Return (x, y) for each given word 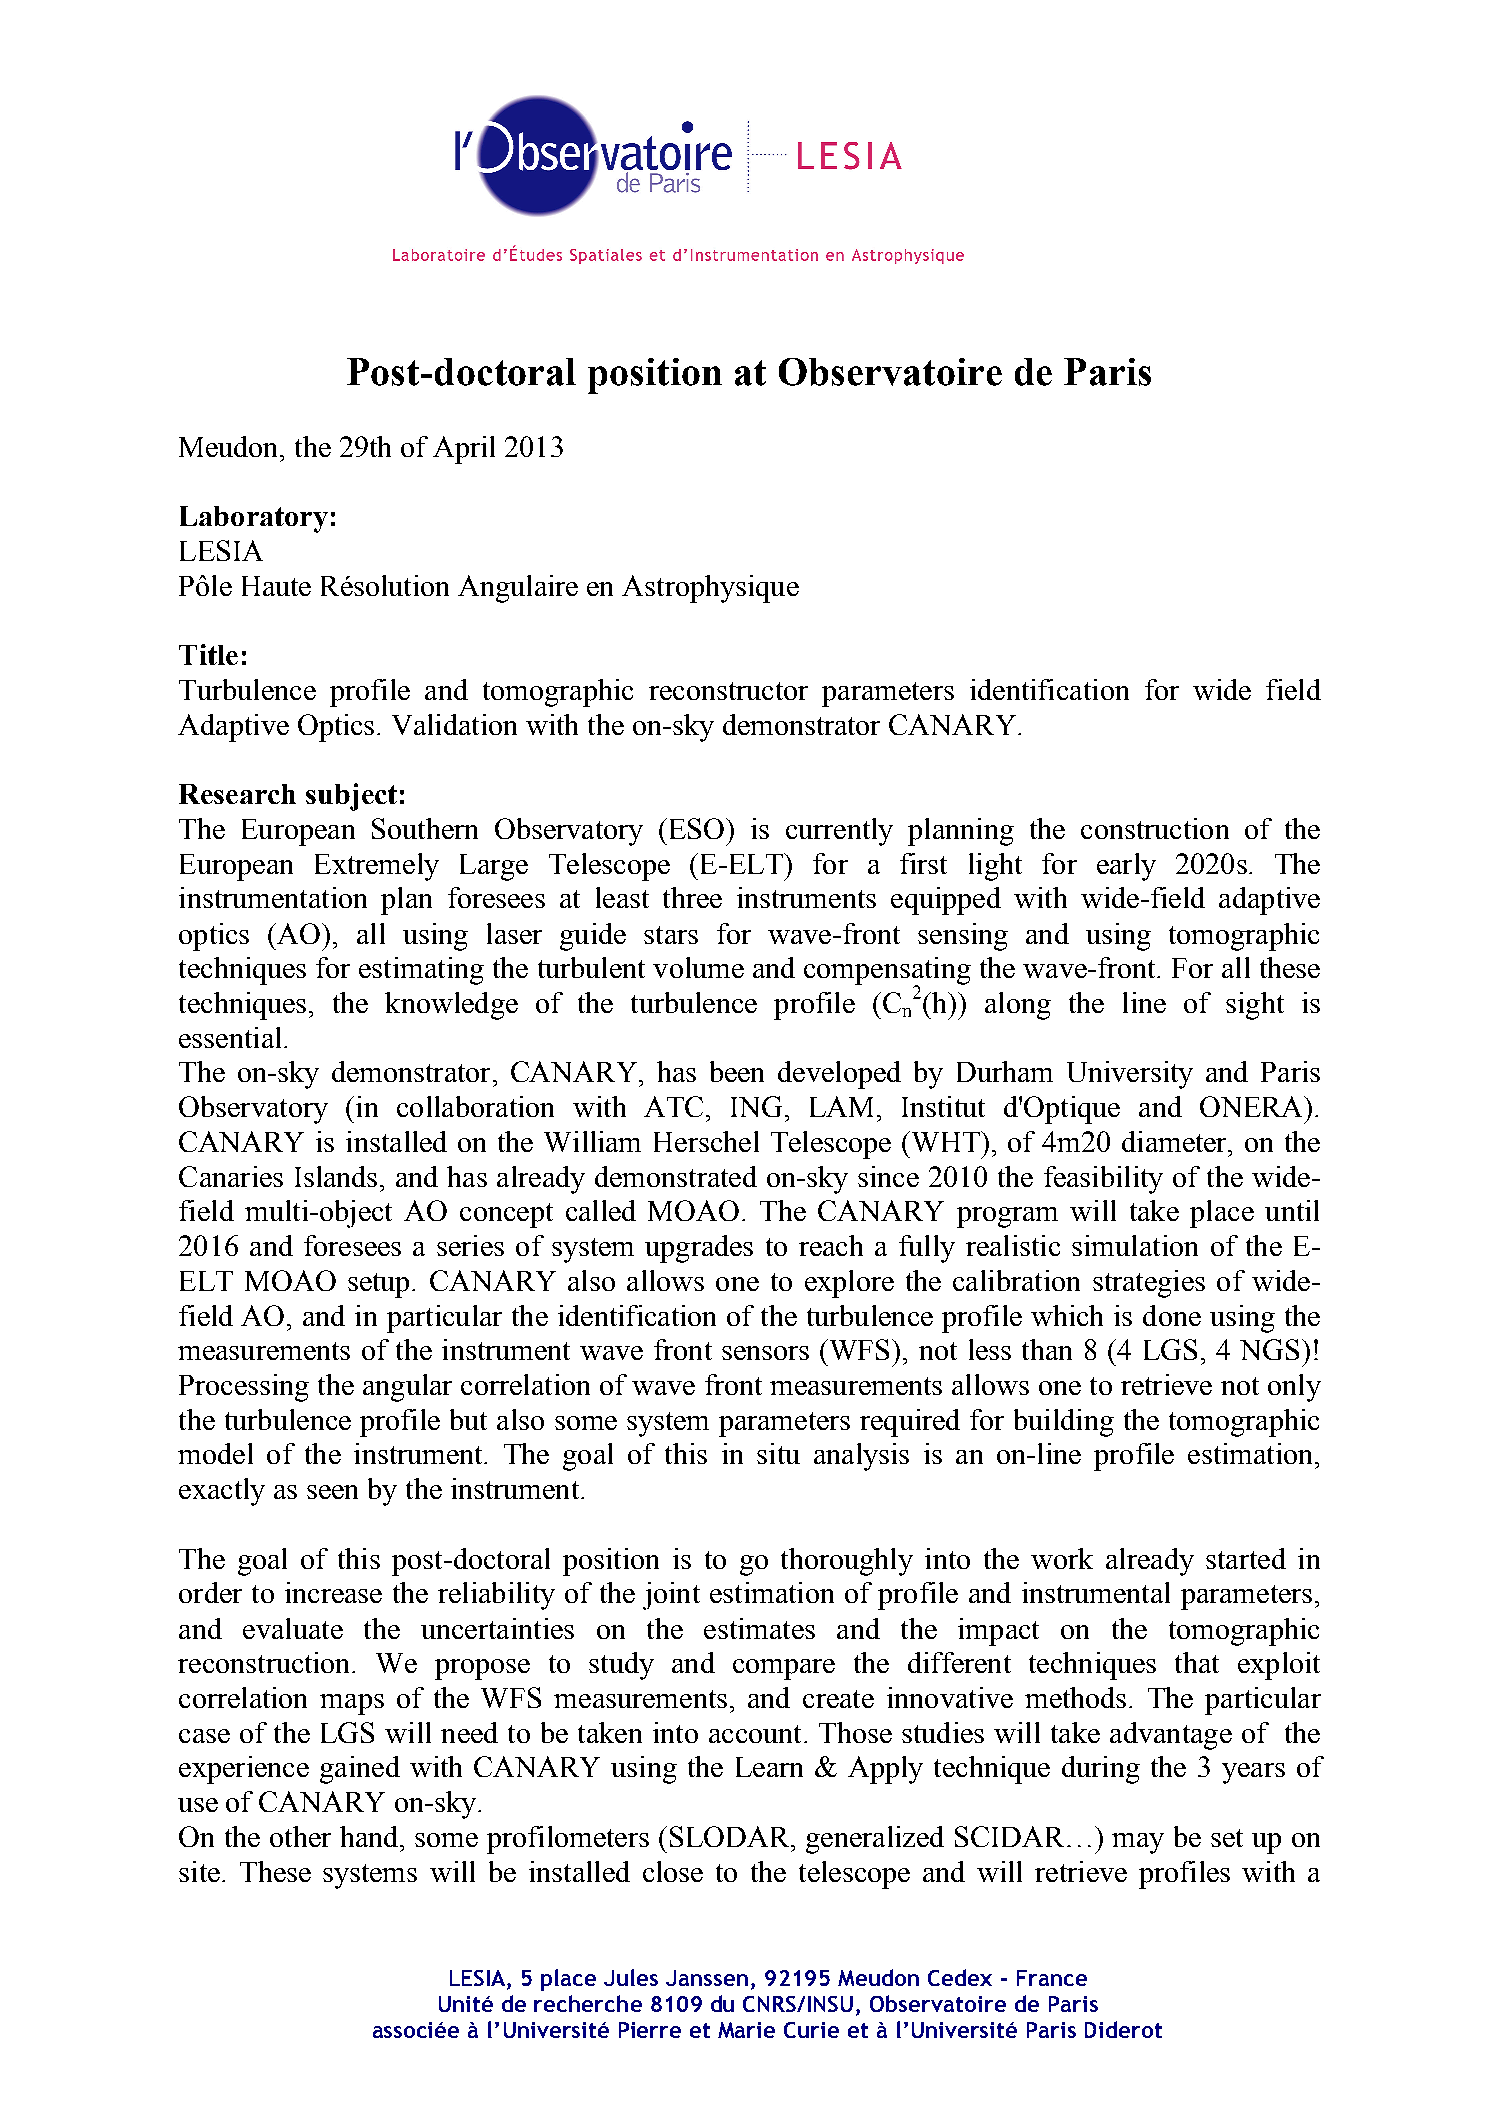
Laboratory (254, 519)
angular (407, 1388)
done (1172, 1315)
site (199, 1871)
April (464, 450)
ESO (696, 828)
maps (352, 1704)
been (737, 1071)
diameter (1176, 1141)
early (1126, 867)
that (1197, 1662)
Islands (336, 1176)
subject (351, 797)
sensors (765, 1353)
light (995, 867)
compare (784, 1669)
